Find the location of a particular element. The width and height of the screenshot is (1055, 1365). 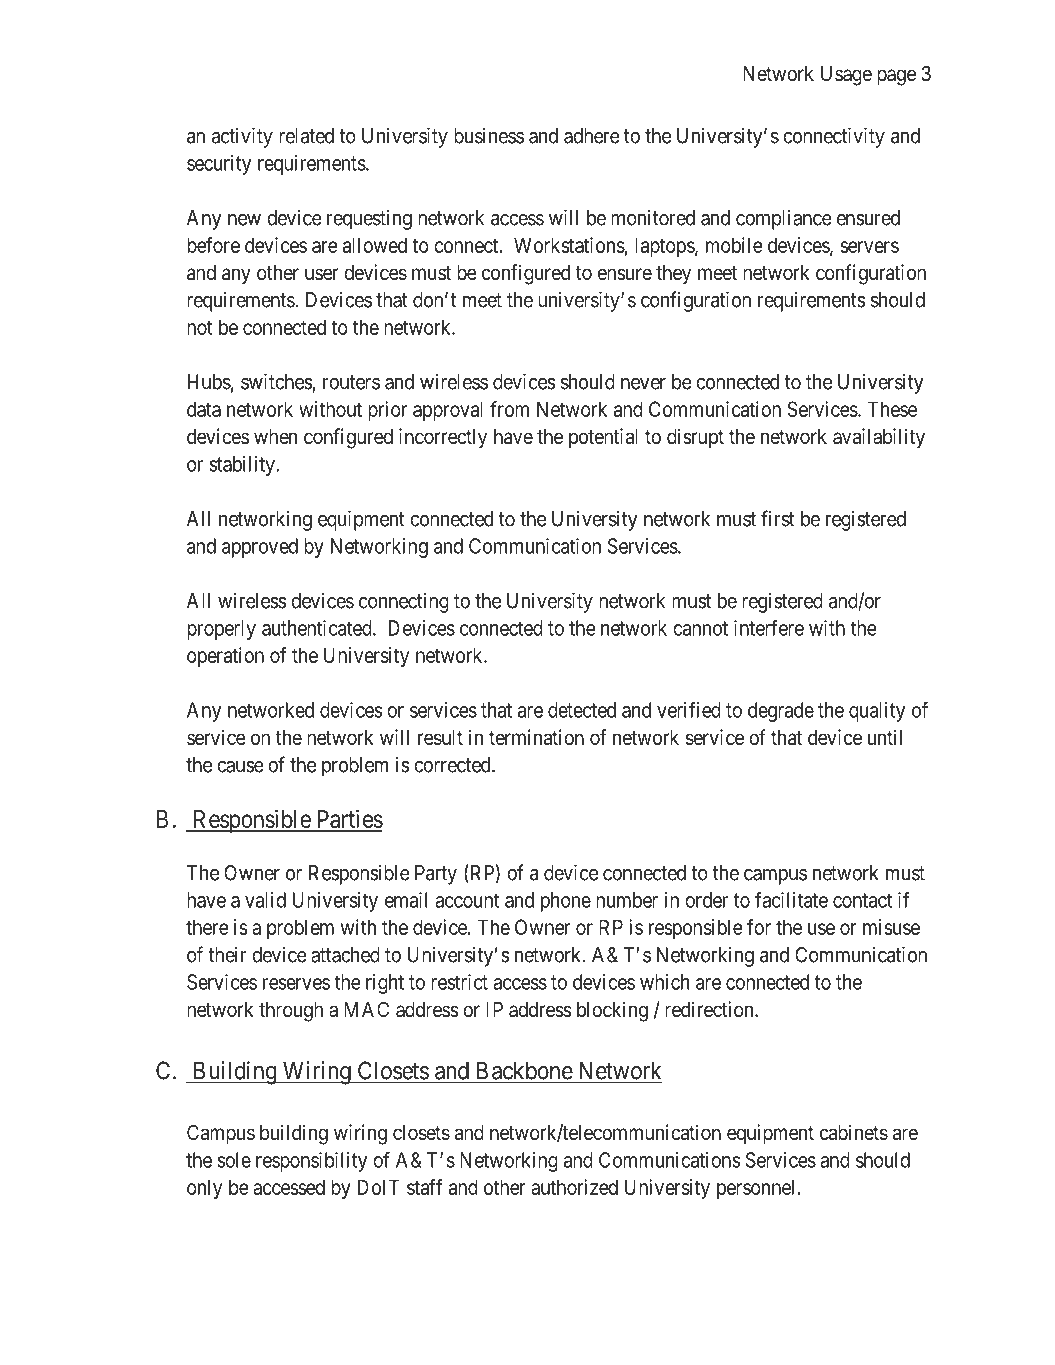

responsibility is located at coordinates (311, 1162).
